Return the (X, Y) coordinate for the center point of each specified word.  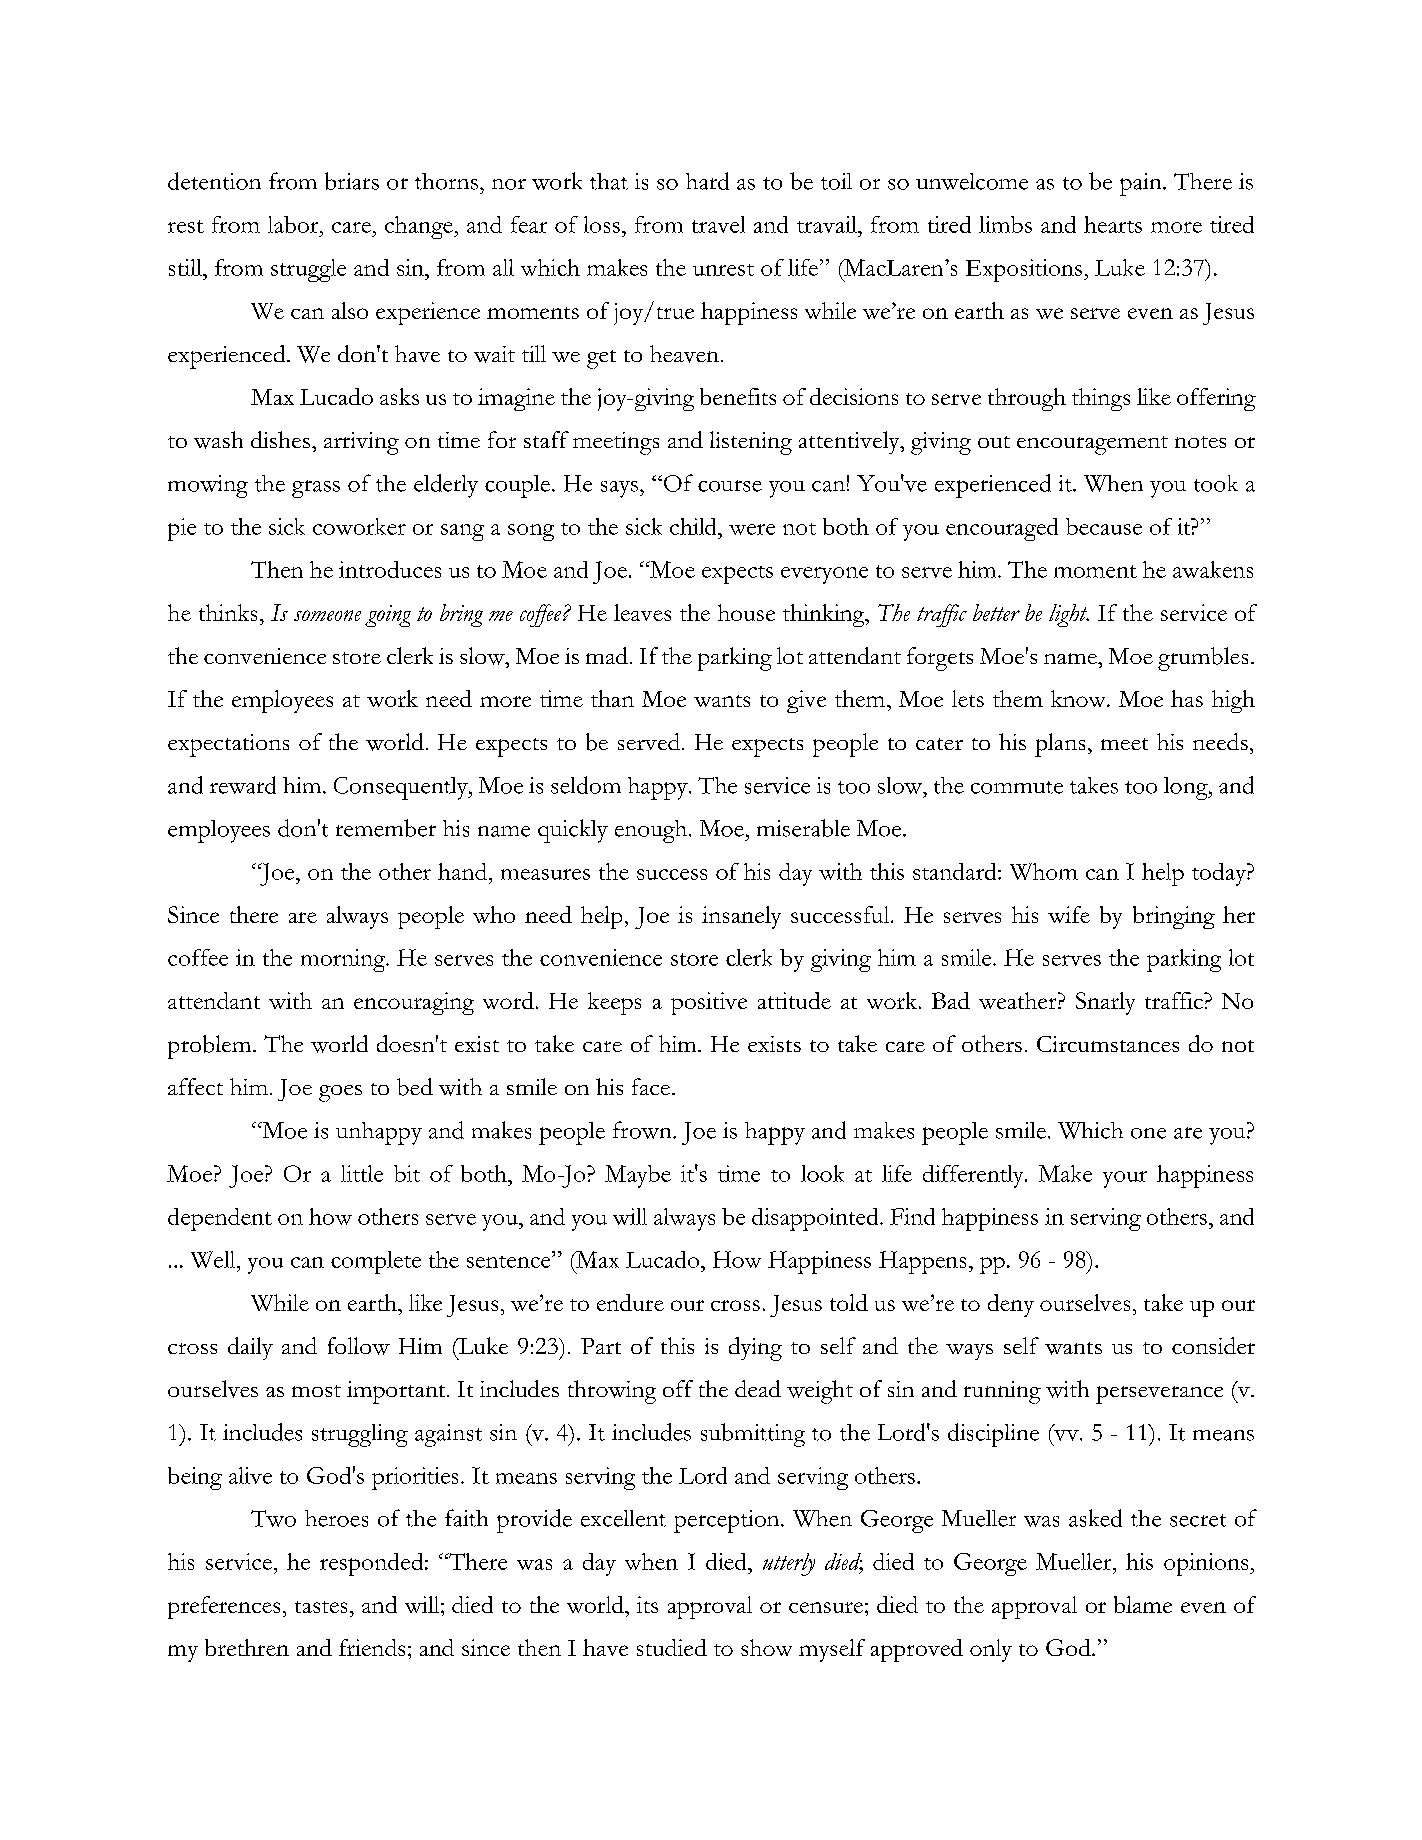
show (766, 1647)
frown (643, 1130)
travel (718, 224)
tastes (321, 1607)
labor (294, 224)
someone (327, 615)
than (612, 698)
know (1079, 698)
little (362, 1173)
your (1125, 1179)
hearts (1113, 224)
